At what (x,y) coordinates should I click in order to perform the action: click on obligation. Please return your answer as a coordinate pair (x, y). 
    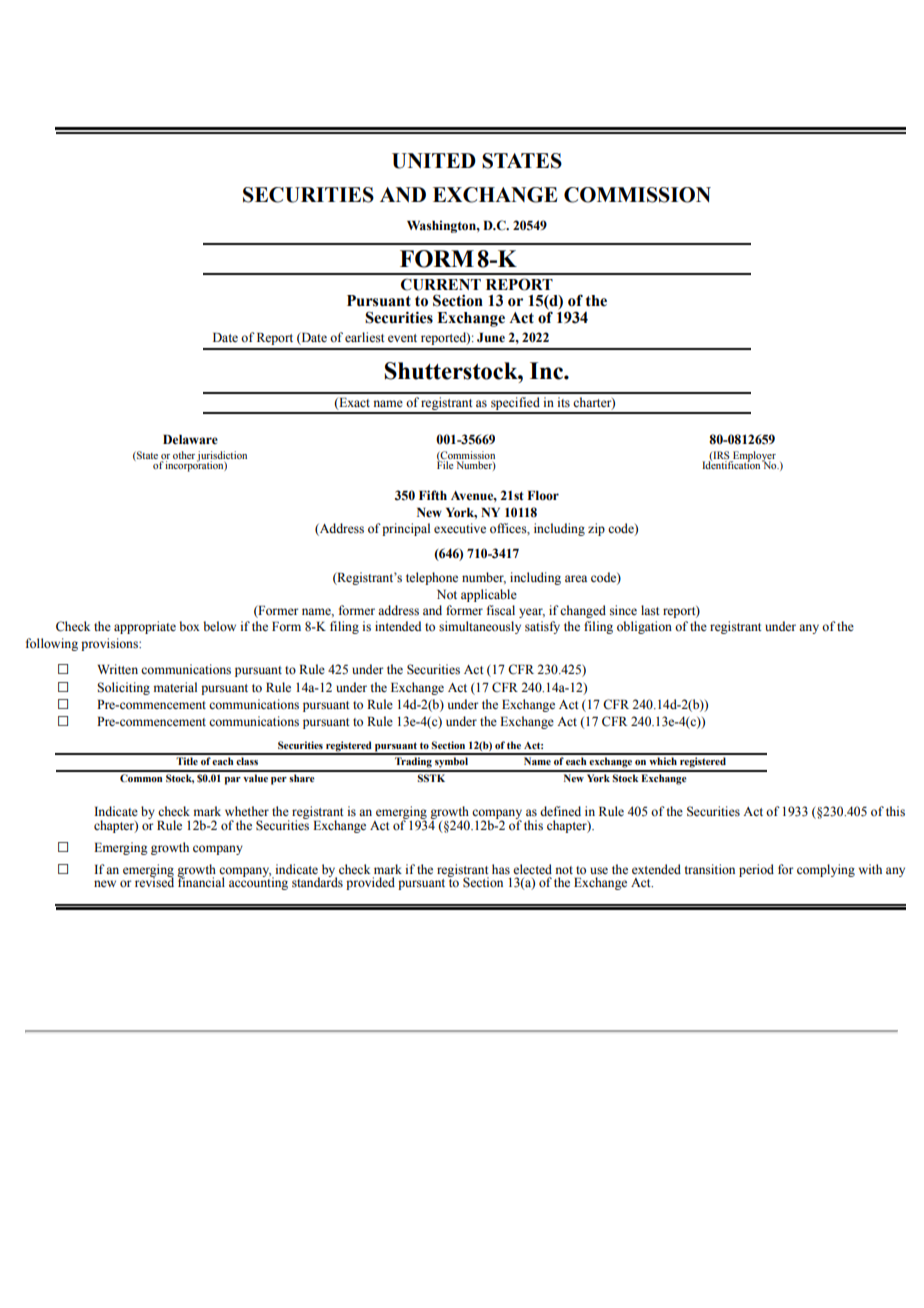
    Looking at the image, I should click on (644, 627).
